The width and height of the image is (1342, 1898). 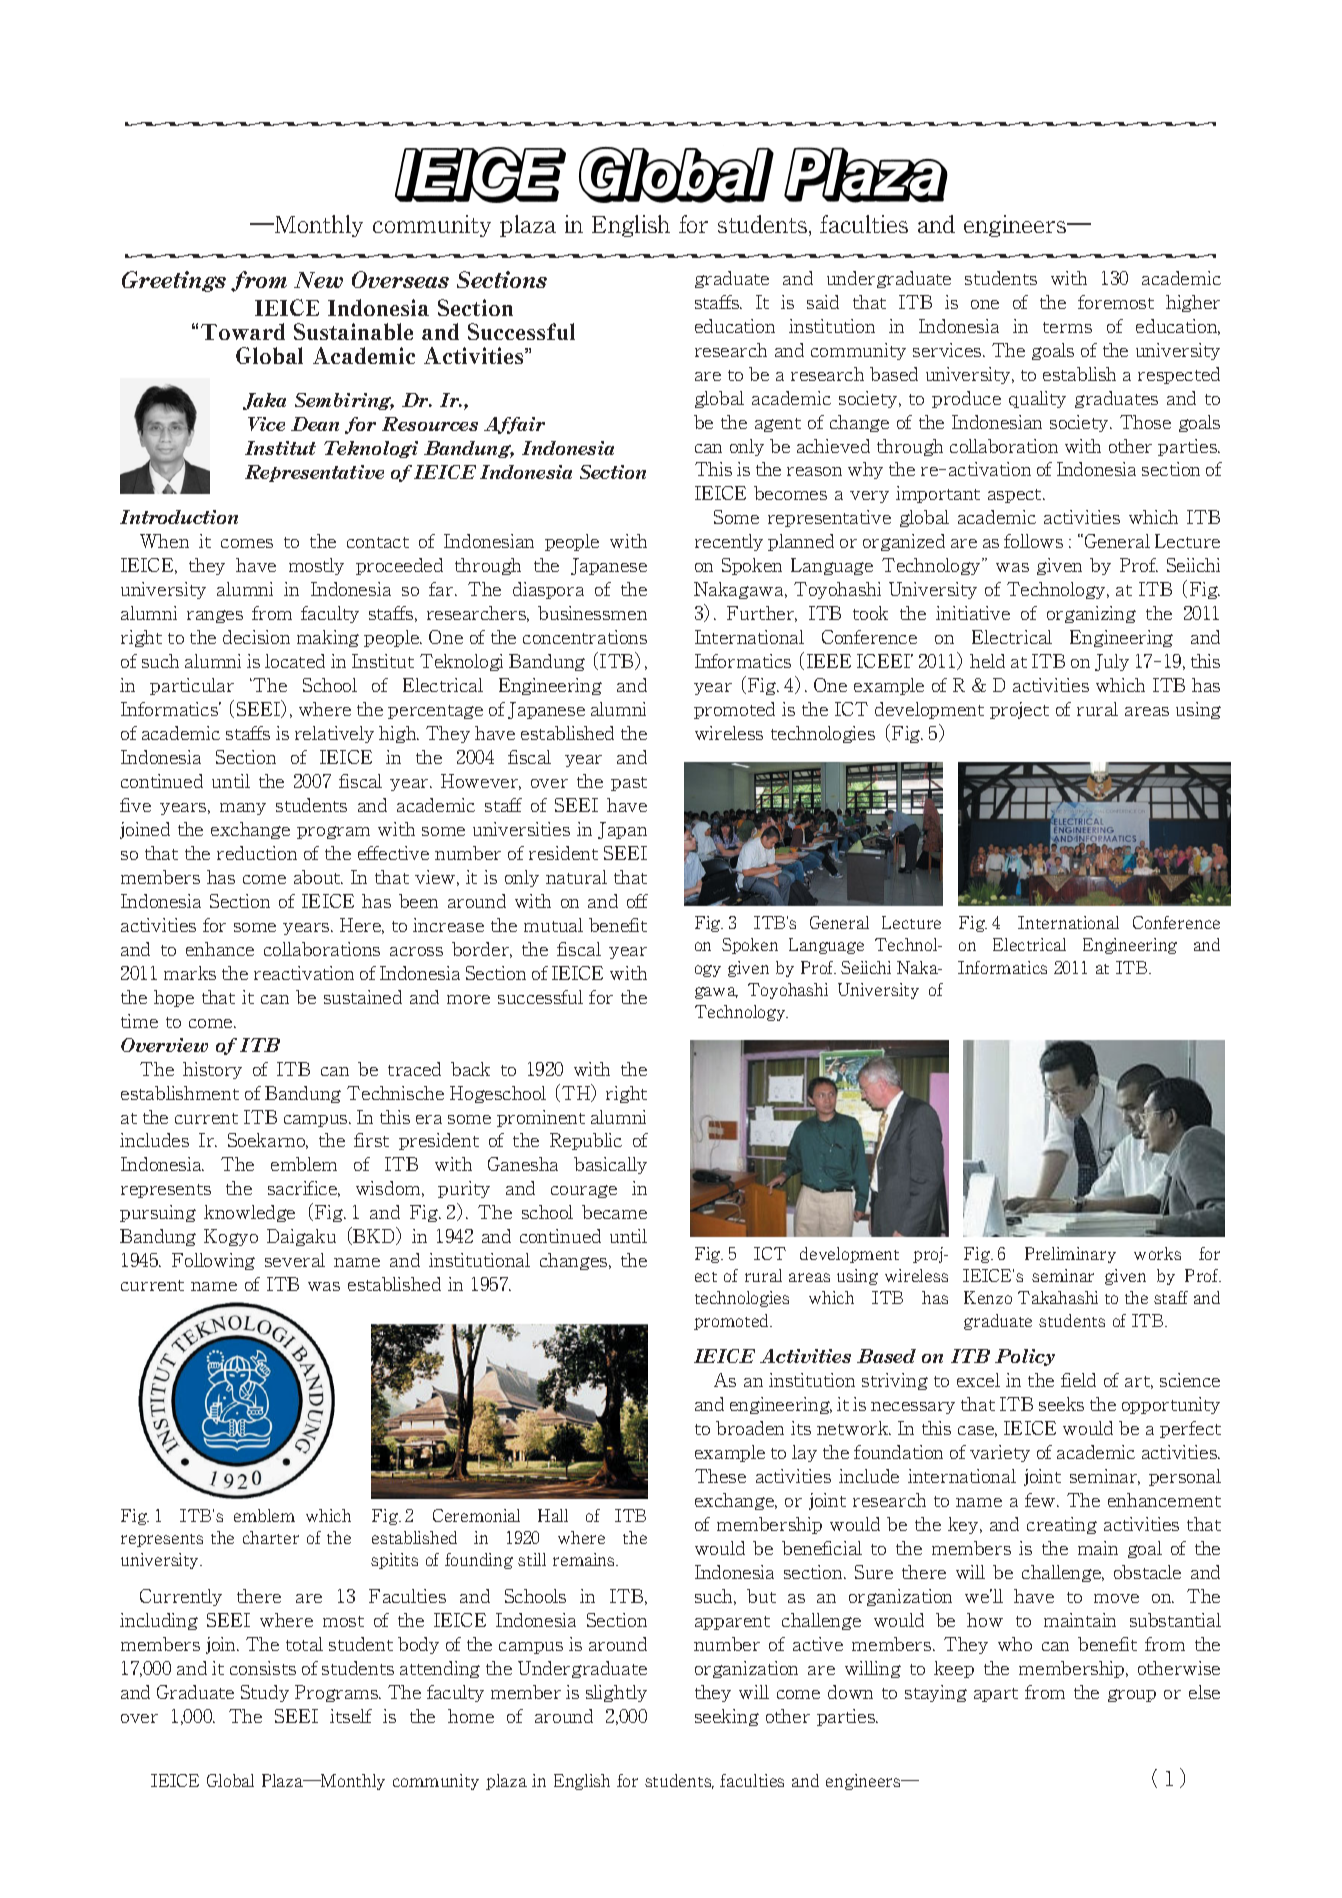 What do you see at coordinates (629, 784) in the image?
I see `past` at bounding box center [629, 784].
